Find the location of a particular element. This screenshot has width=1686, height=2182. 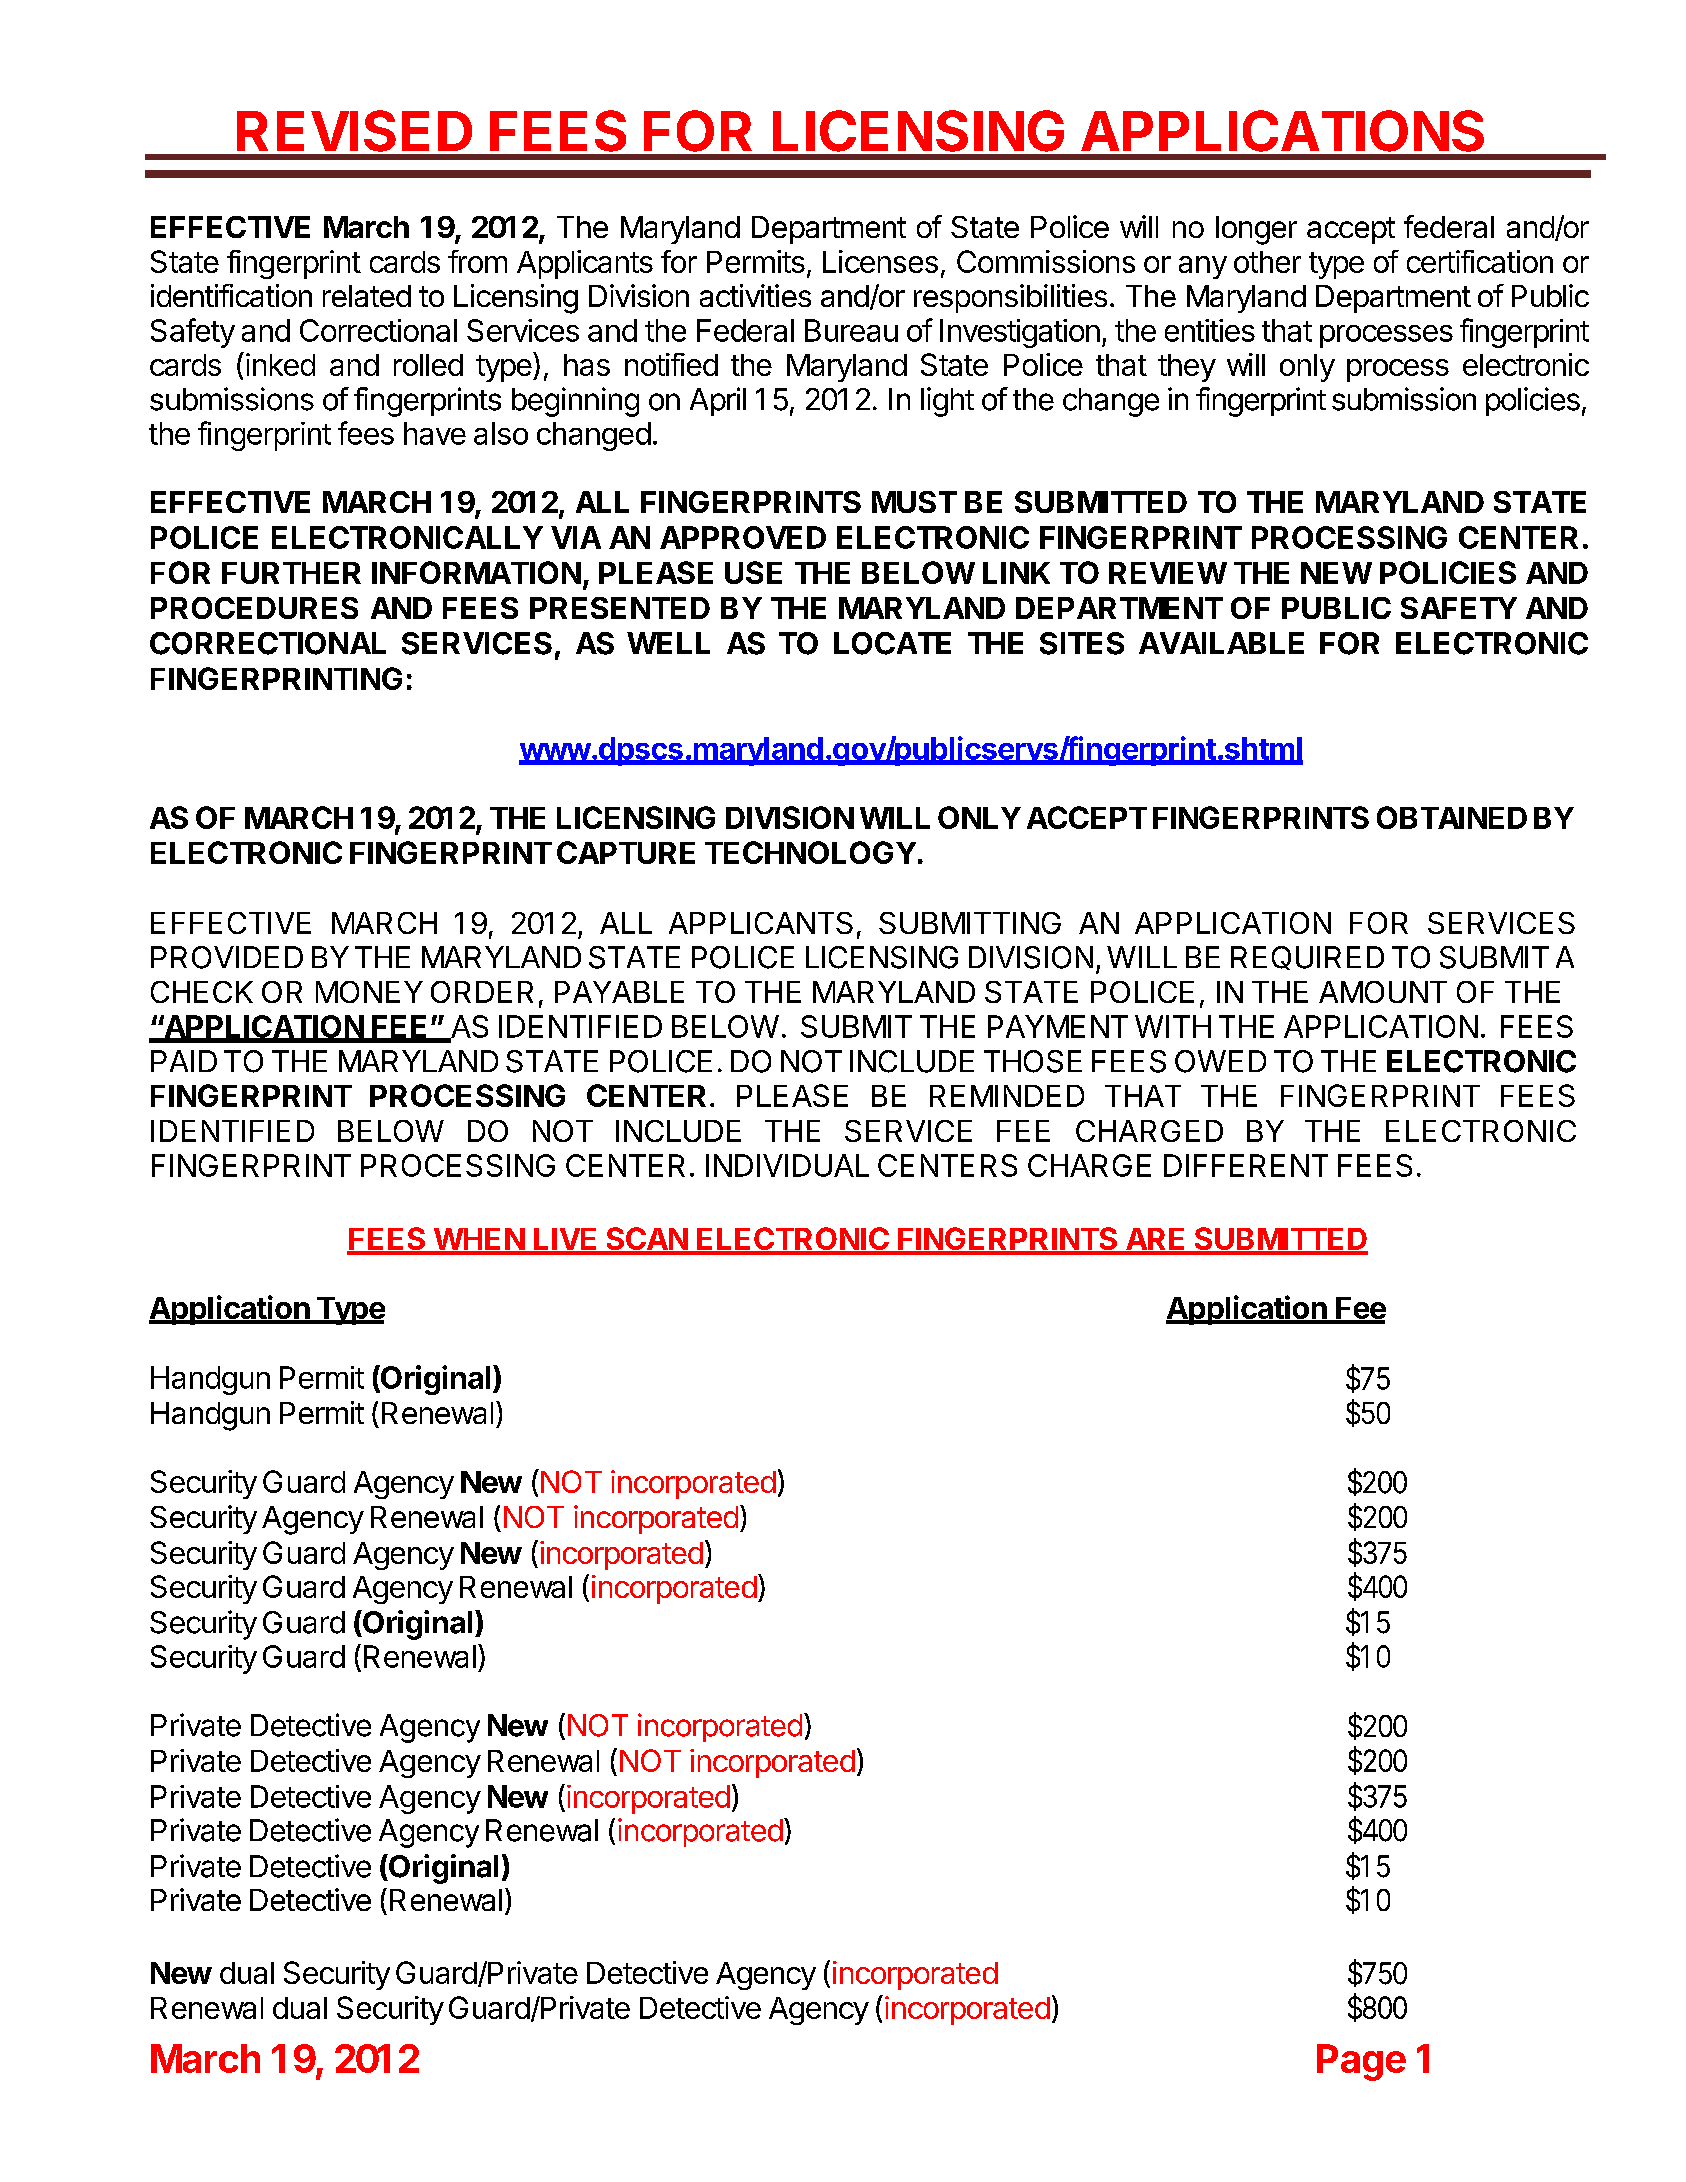

REMINDED is located at coordinates (1007, 1096).
